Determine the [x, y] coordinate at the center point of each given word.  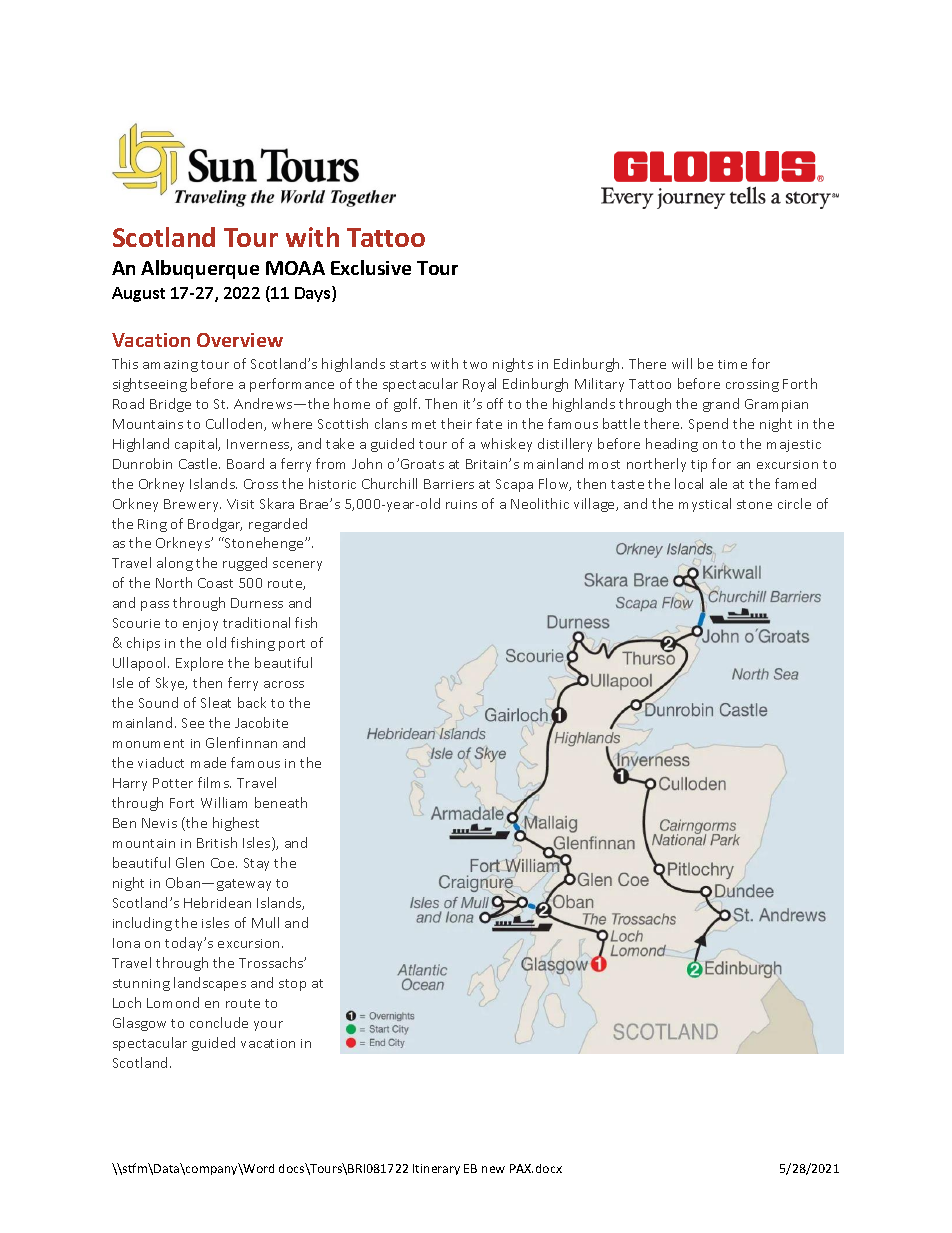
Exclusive [371, 267]
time [732, 364]
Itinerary [436, 1169]
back [252, 702]
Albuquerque [200, 269]
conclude [219, 1022]
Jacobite [261, 722]
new [493, 1169]
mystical [705, 505]
